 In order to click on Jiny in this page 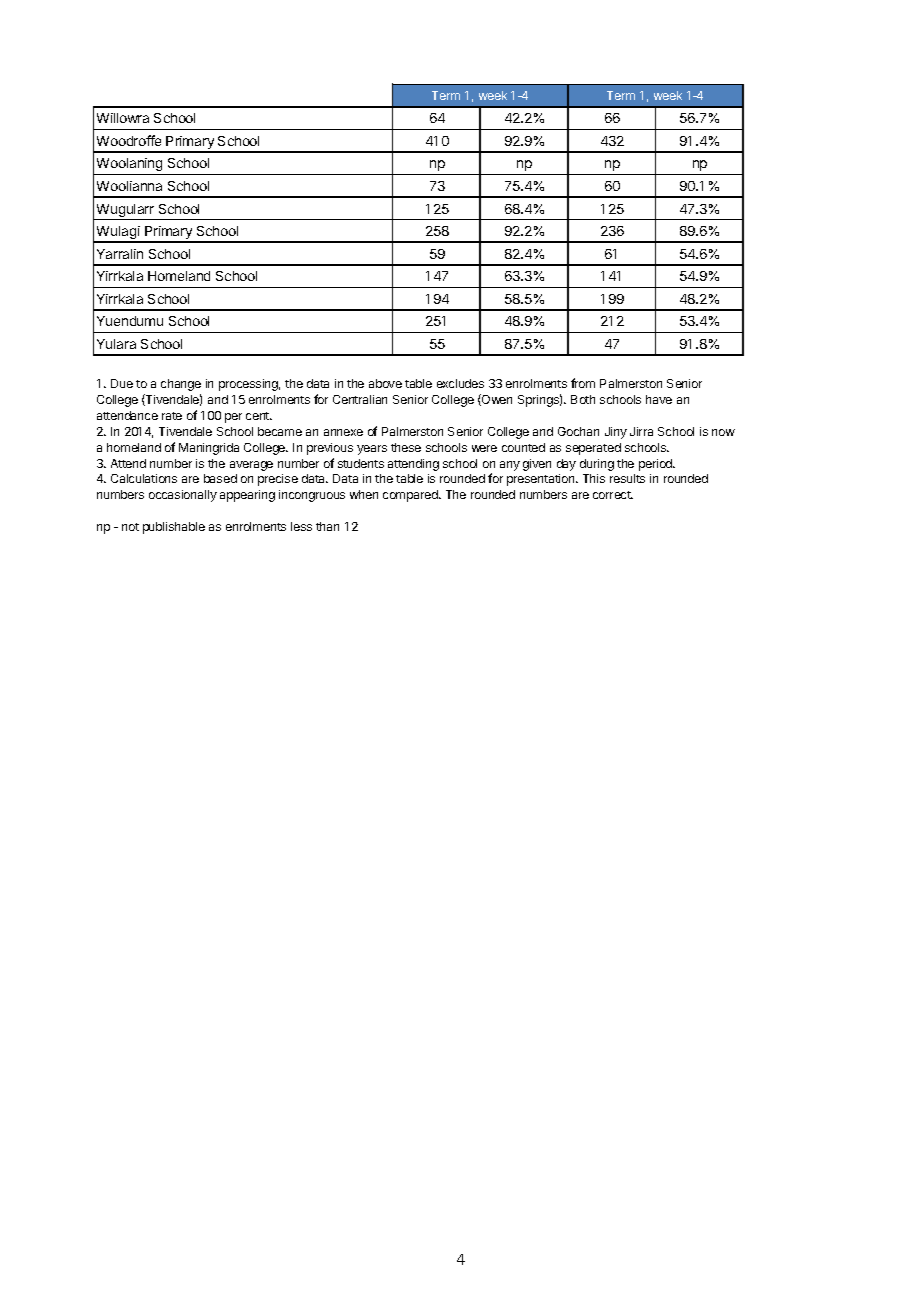, I will do `click(616, 433)`.
